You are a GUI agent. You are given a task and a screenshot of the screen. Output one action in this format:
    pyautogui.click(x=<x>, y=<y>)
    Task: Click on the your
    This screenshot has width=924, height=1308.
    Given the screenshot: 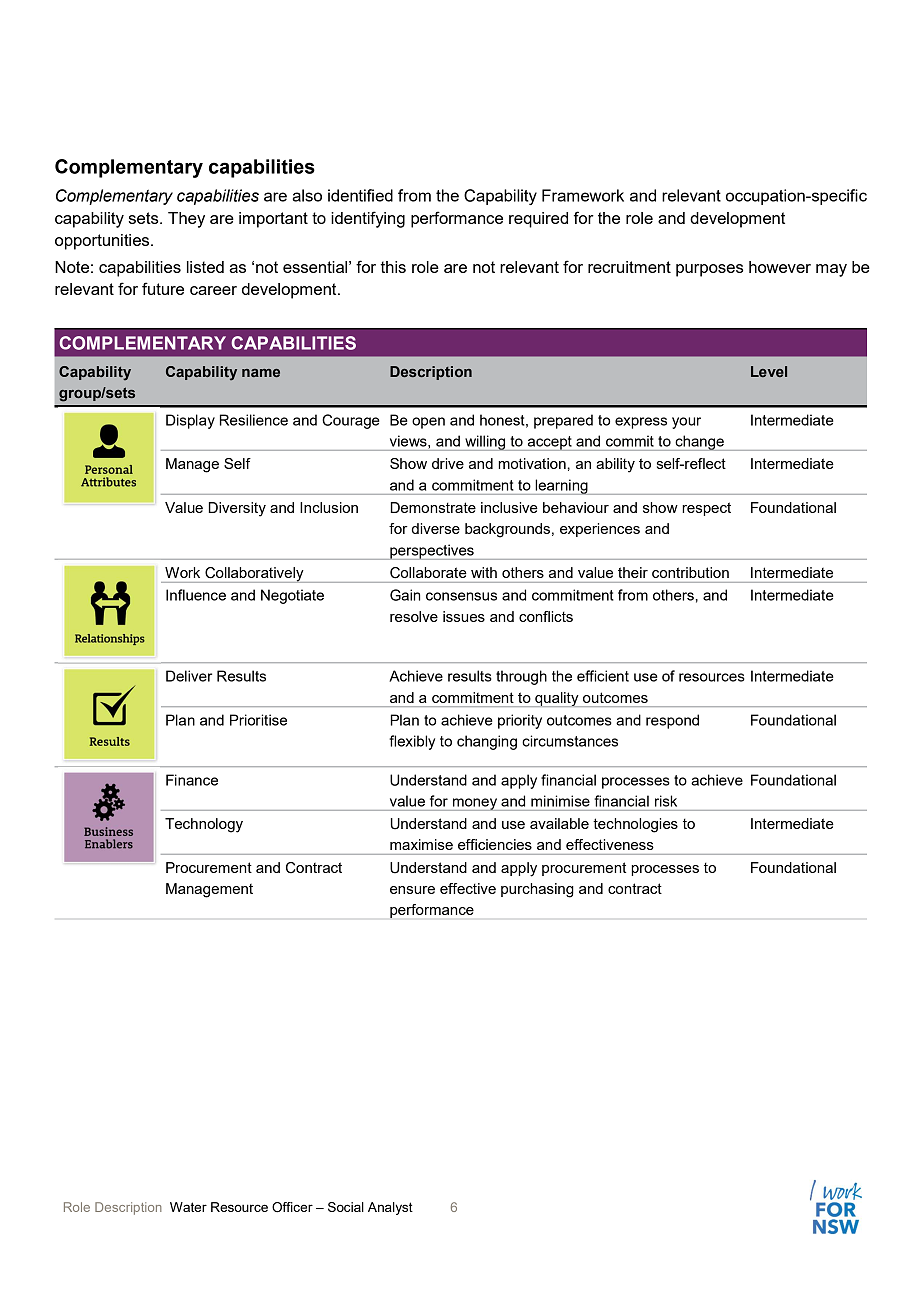 What is the action you would take?
    pyautogui.click(x=686, y=423)
